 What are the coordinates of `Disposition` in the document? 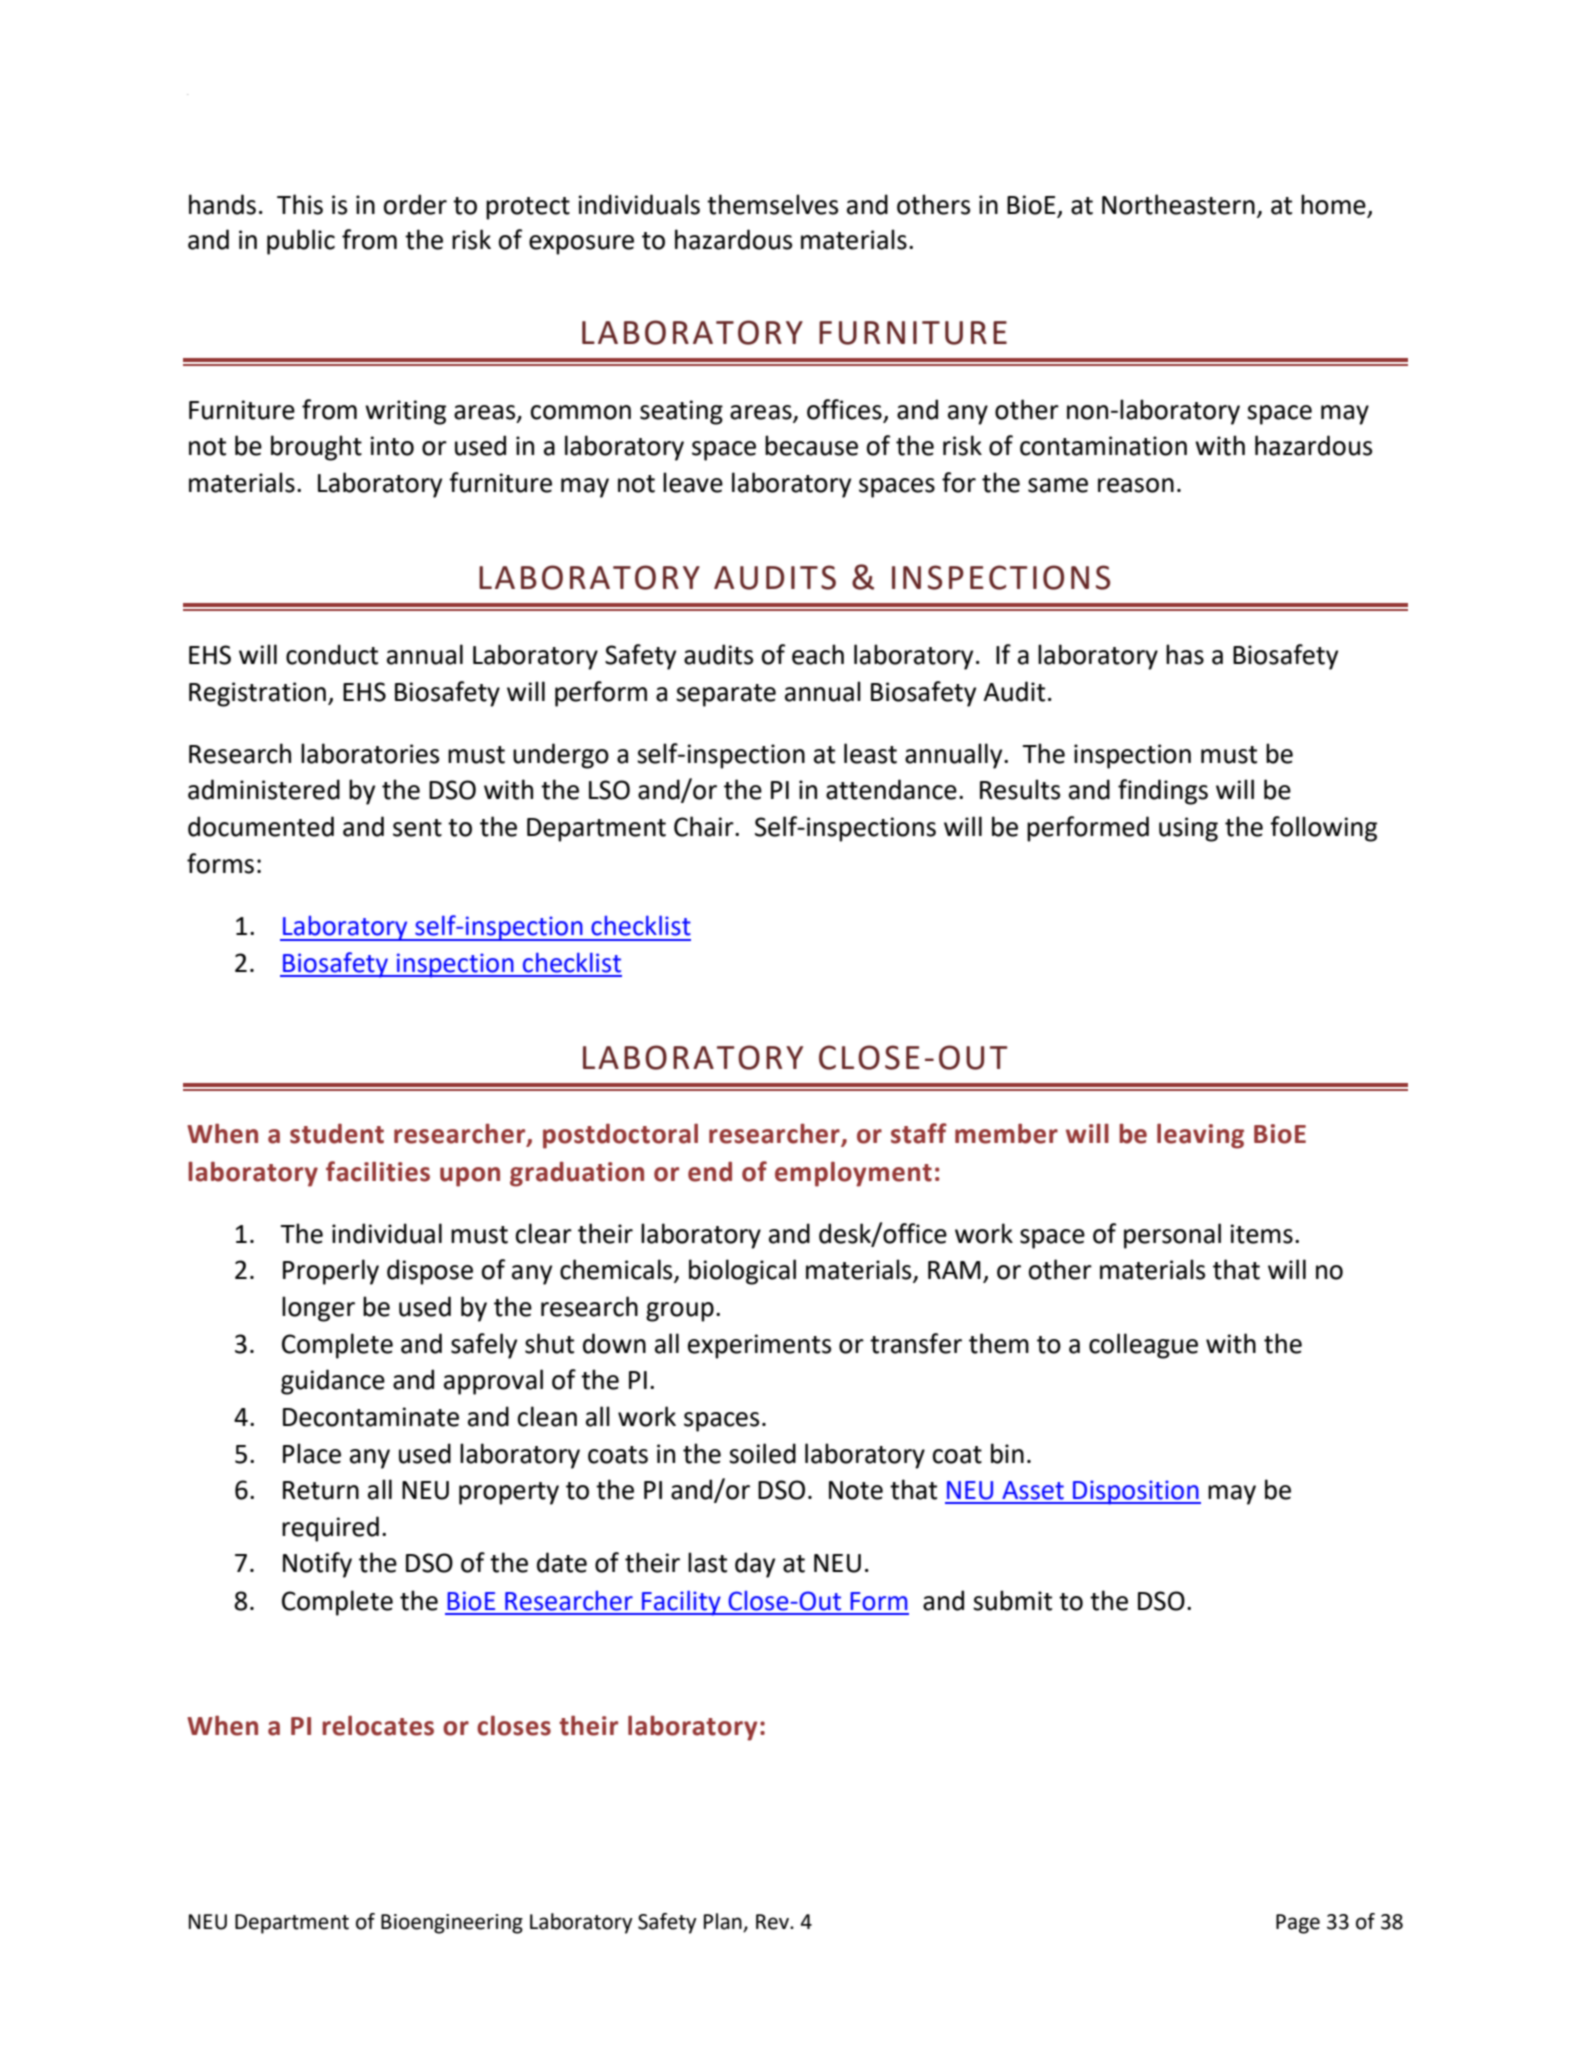 It's located at (1136, 1492).
